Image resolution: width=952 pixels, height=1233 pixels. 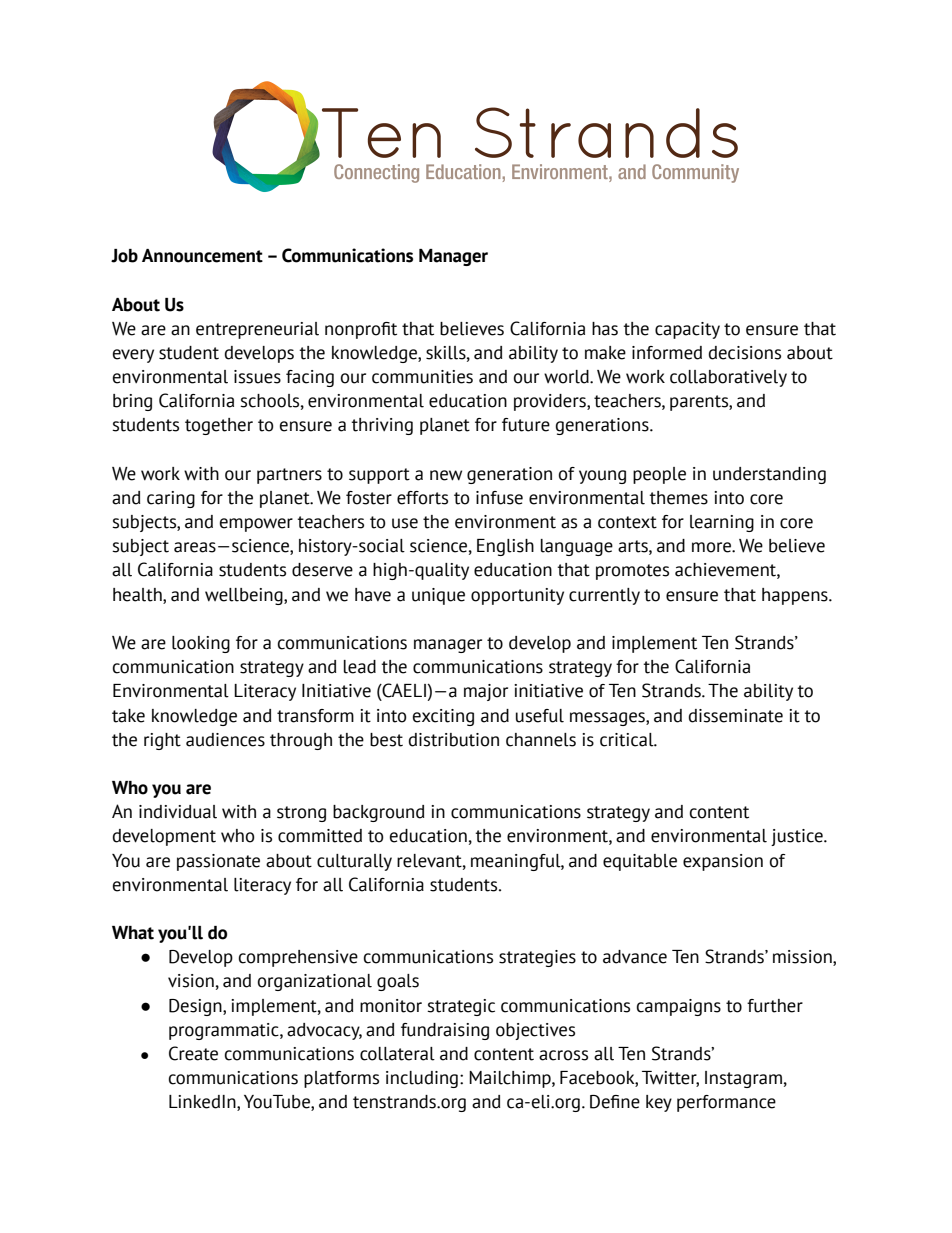 What do you see at coordinates (193, 1053) in the document?
I see `Create` at bounding box center [193, 1053].
